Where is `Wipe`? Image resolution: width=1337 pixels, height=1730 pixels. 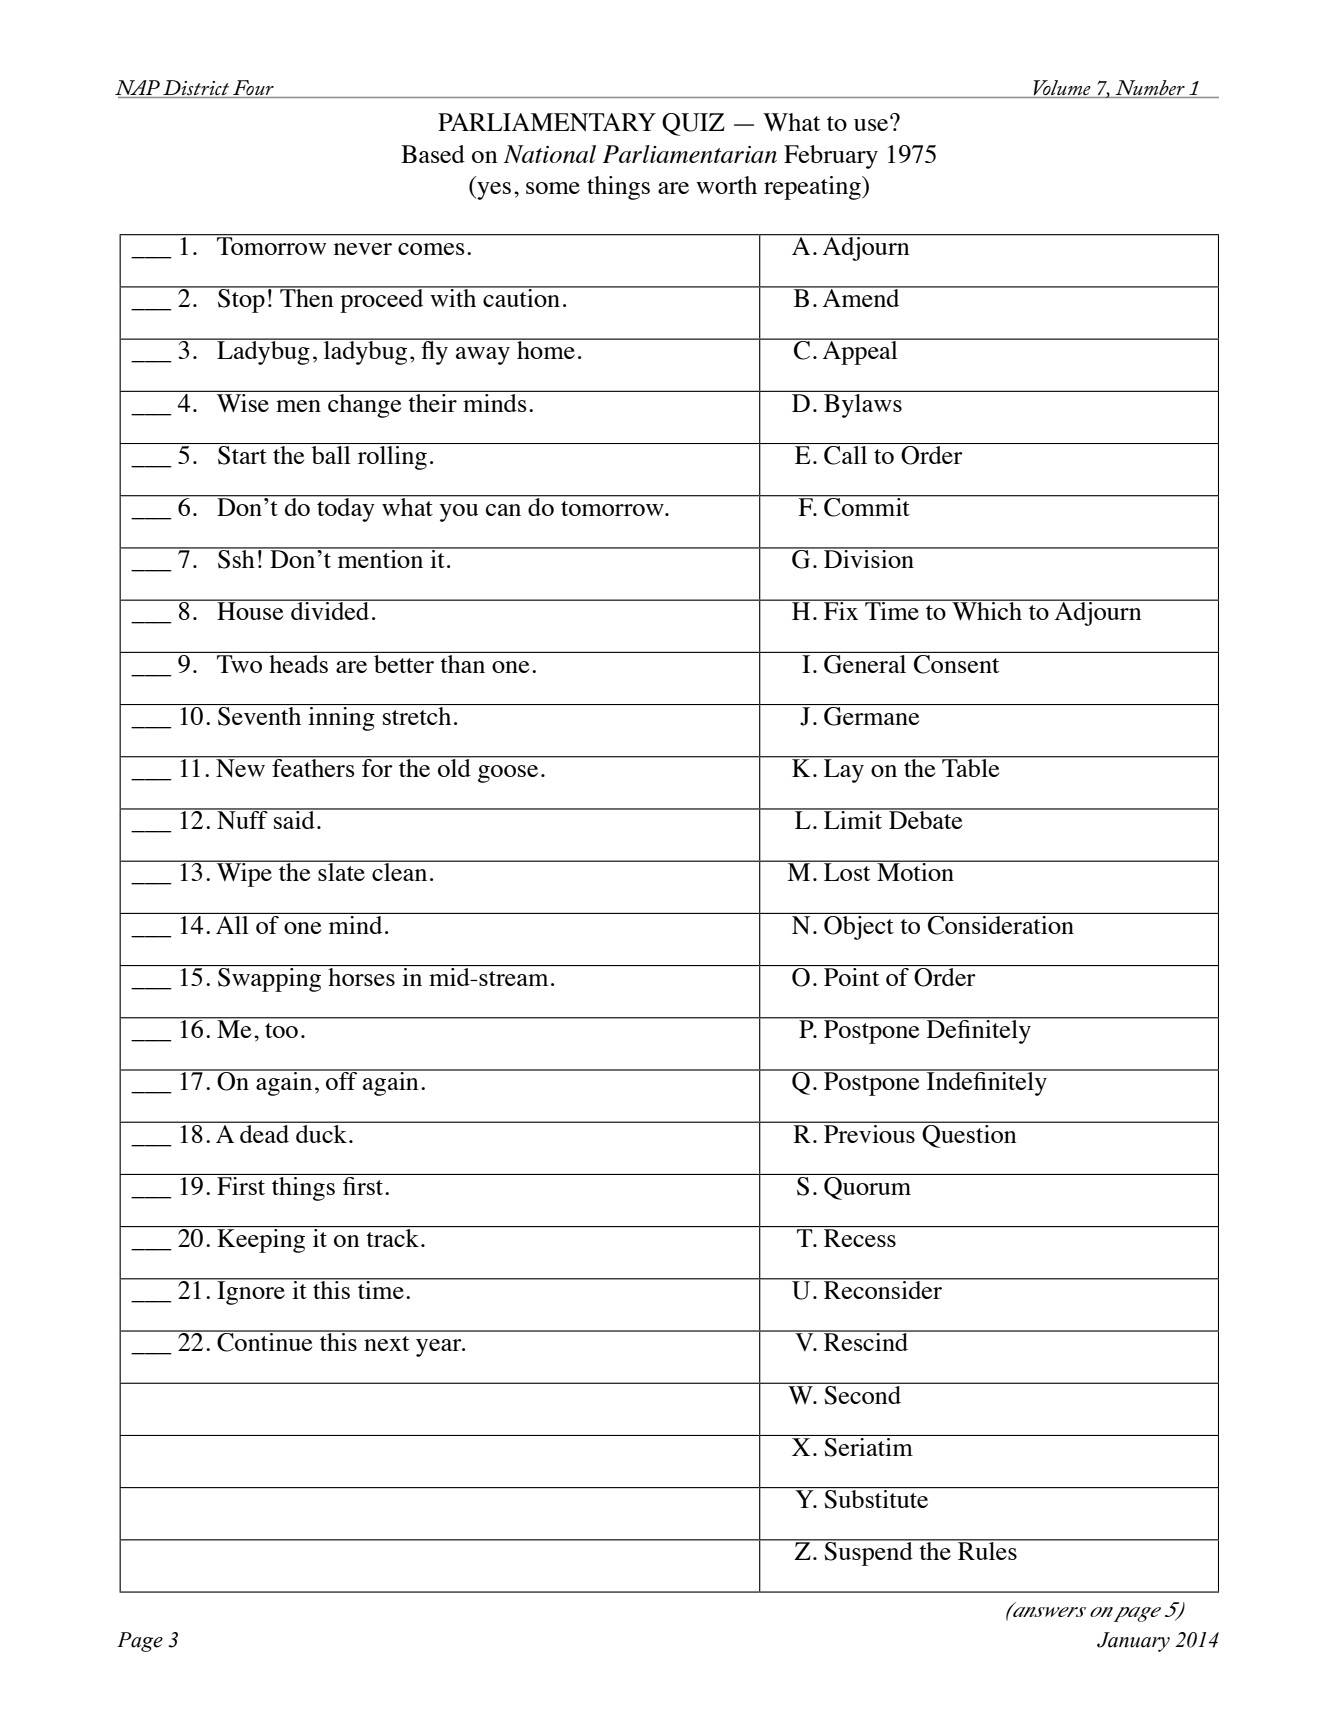
Wipe is located at coordinates (244, 874).
